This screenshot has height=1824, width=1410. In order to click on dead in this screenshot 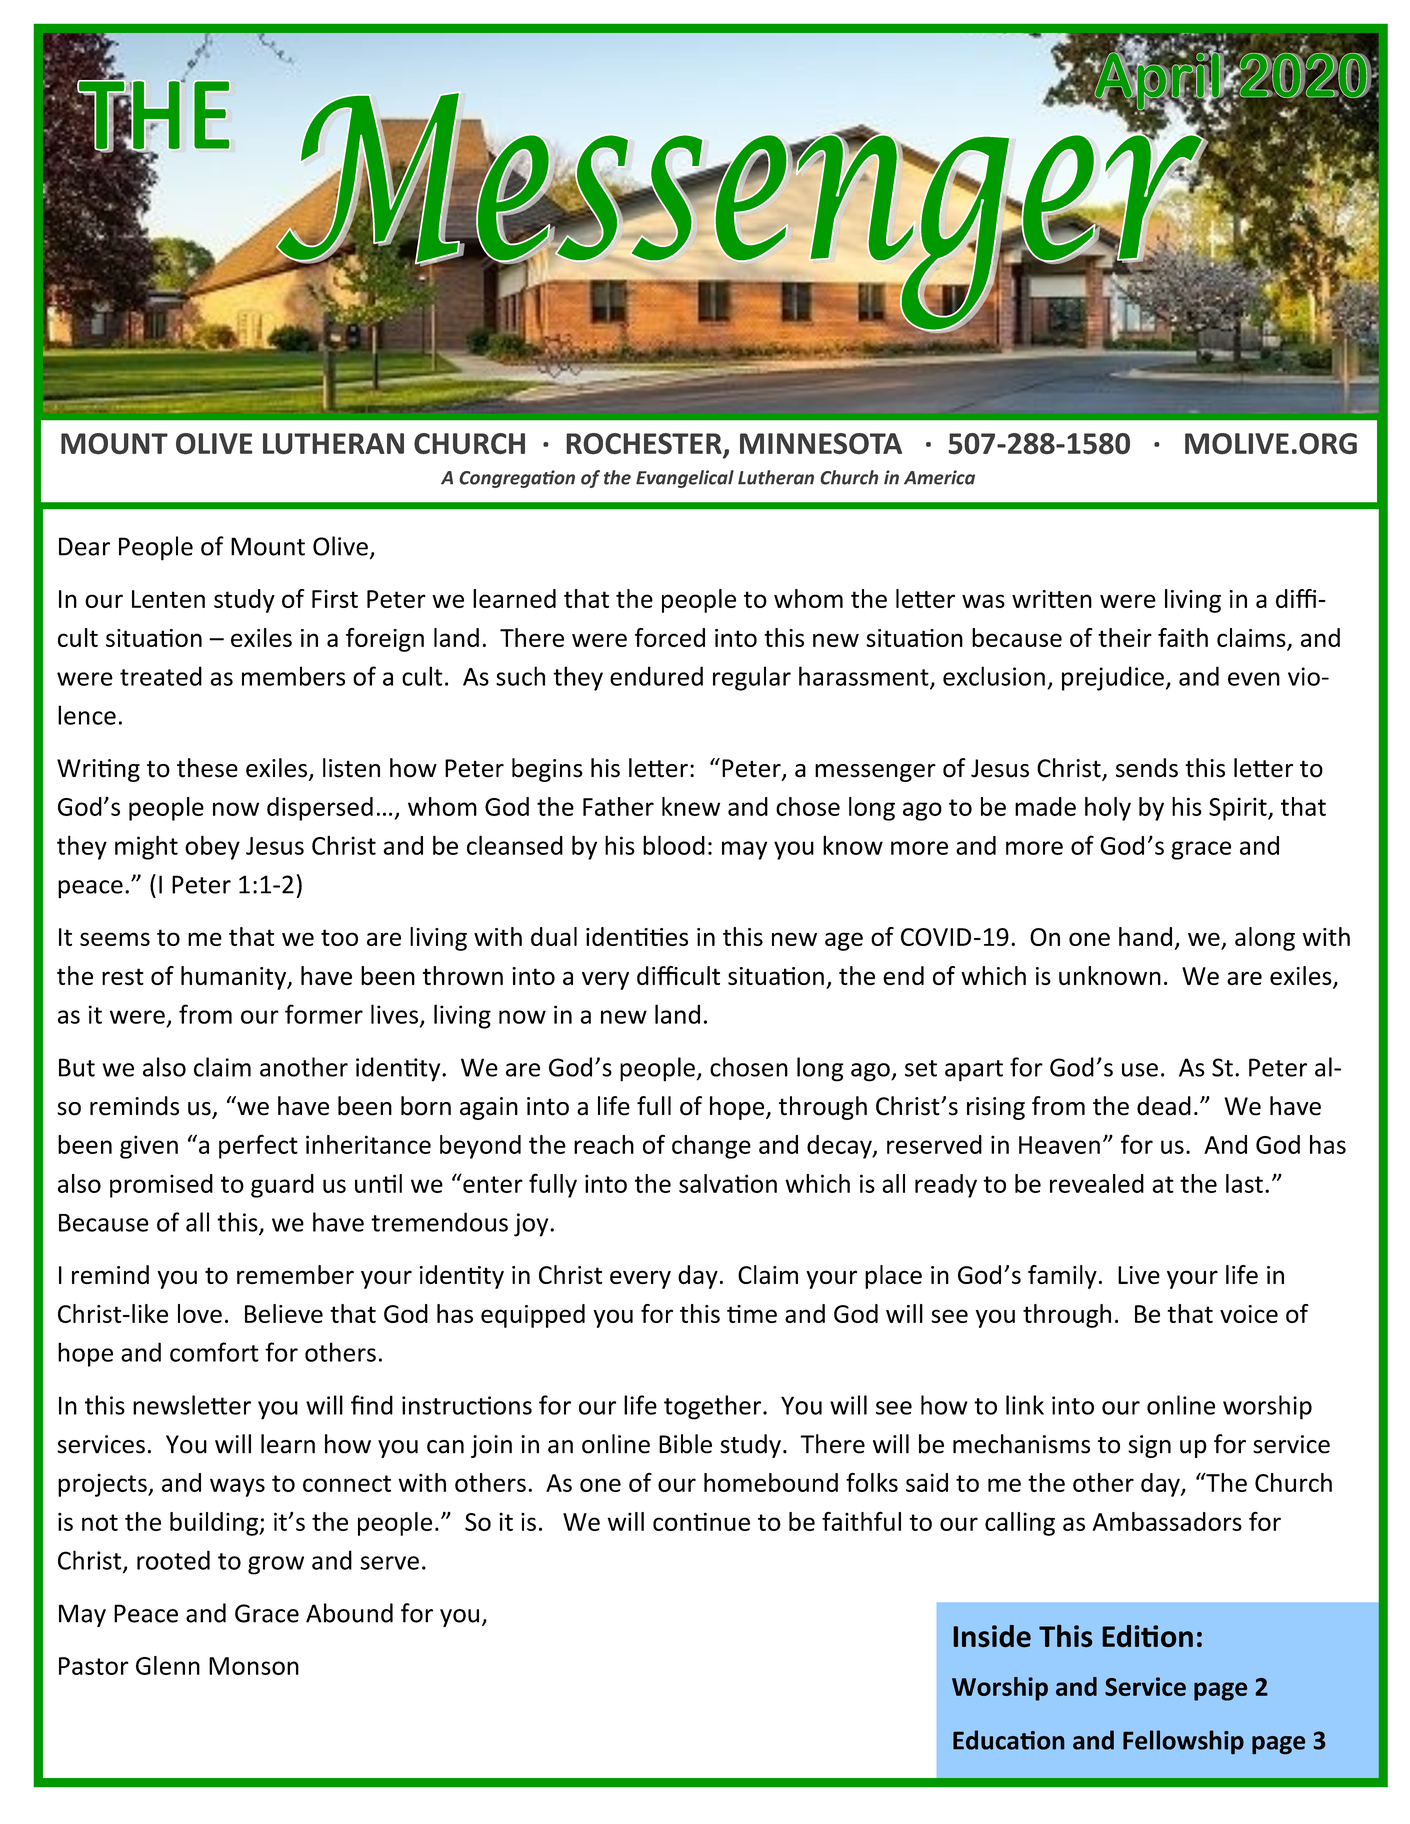, I will do `click(1164, 1106)`.
